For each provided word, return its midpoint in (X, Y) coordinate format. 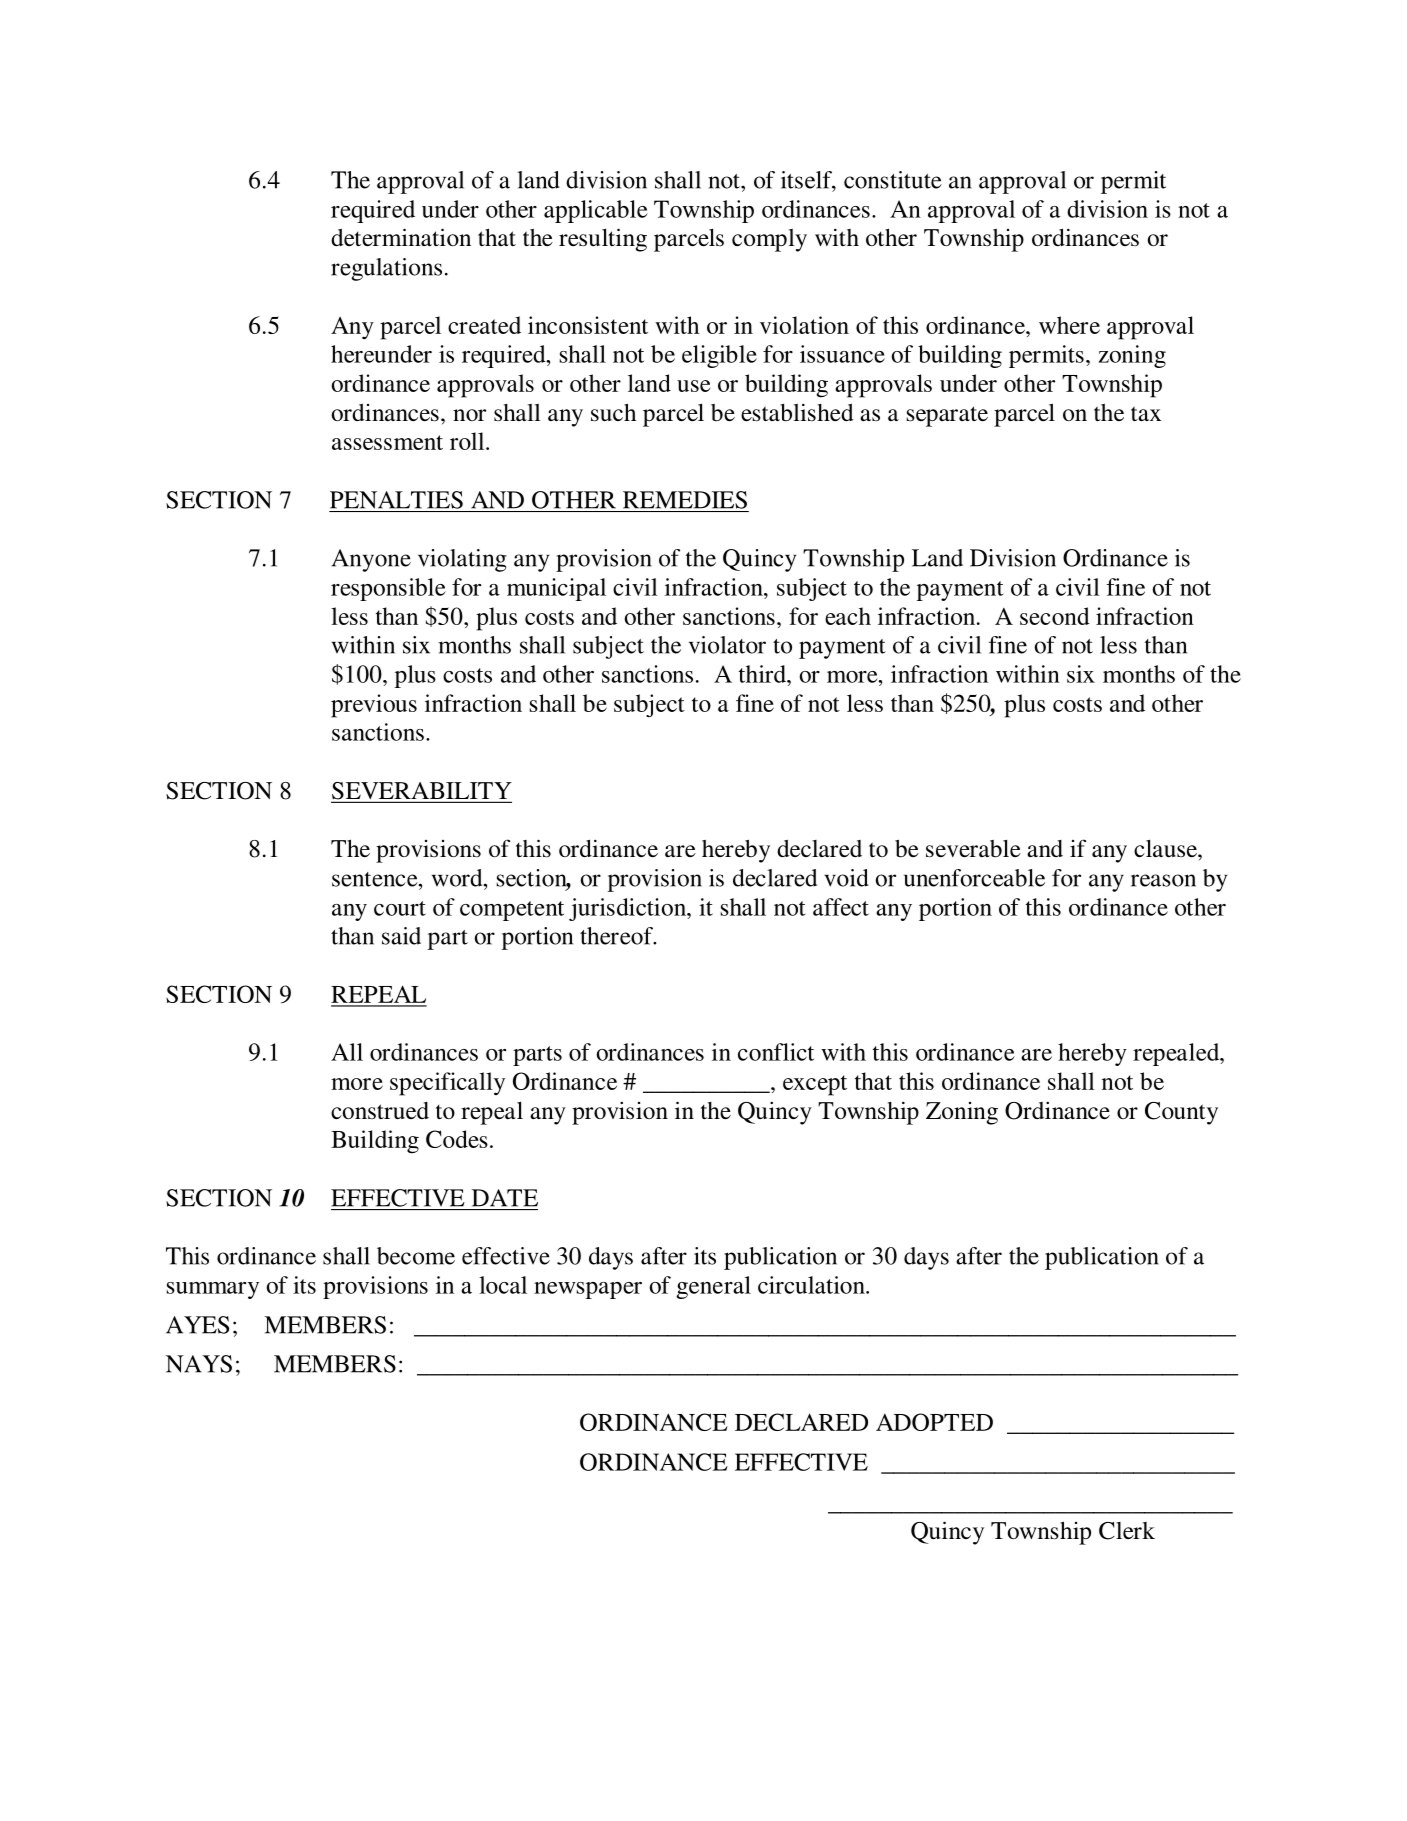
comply (769, 240)
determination (401, 237)
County (1181, 1113)
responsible (388, 589)
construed (380, 1111)
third (764, 674)
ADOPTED (934, 1422)
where (1069, 325)
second (1055, 616)
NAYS (199, 1364)
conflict (776, 1052)
